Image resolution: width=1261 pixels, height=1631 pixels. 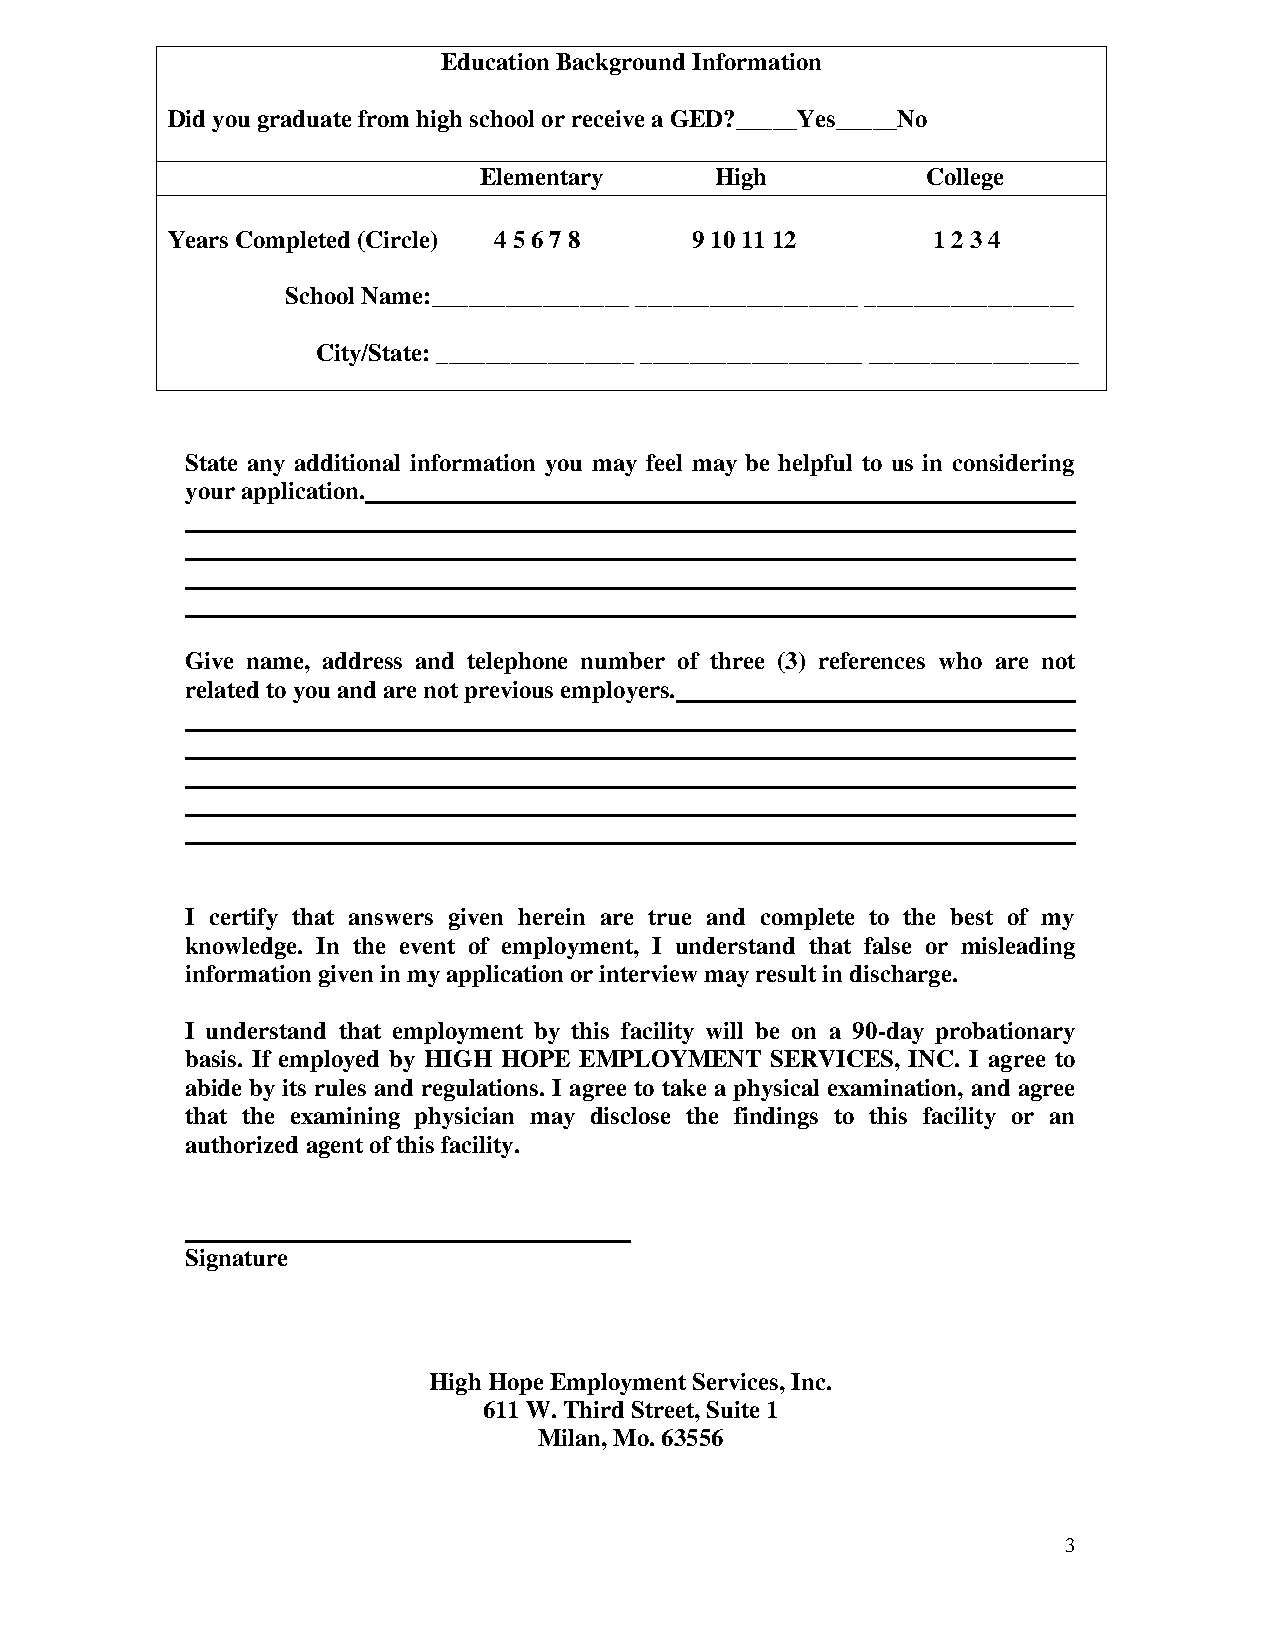 I want to click on Third, so click(x=594, y=1409).
